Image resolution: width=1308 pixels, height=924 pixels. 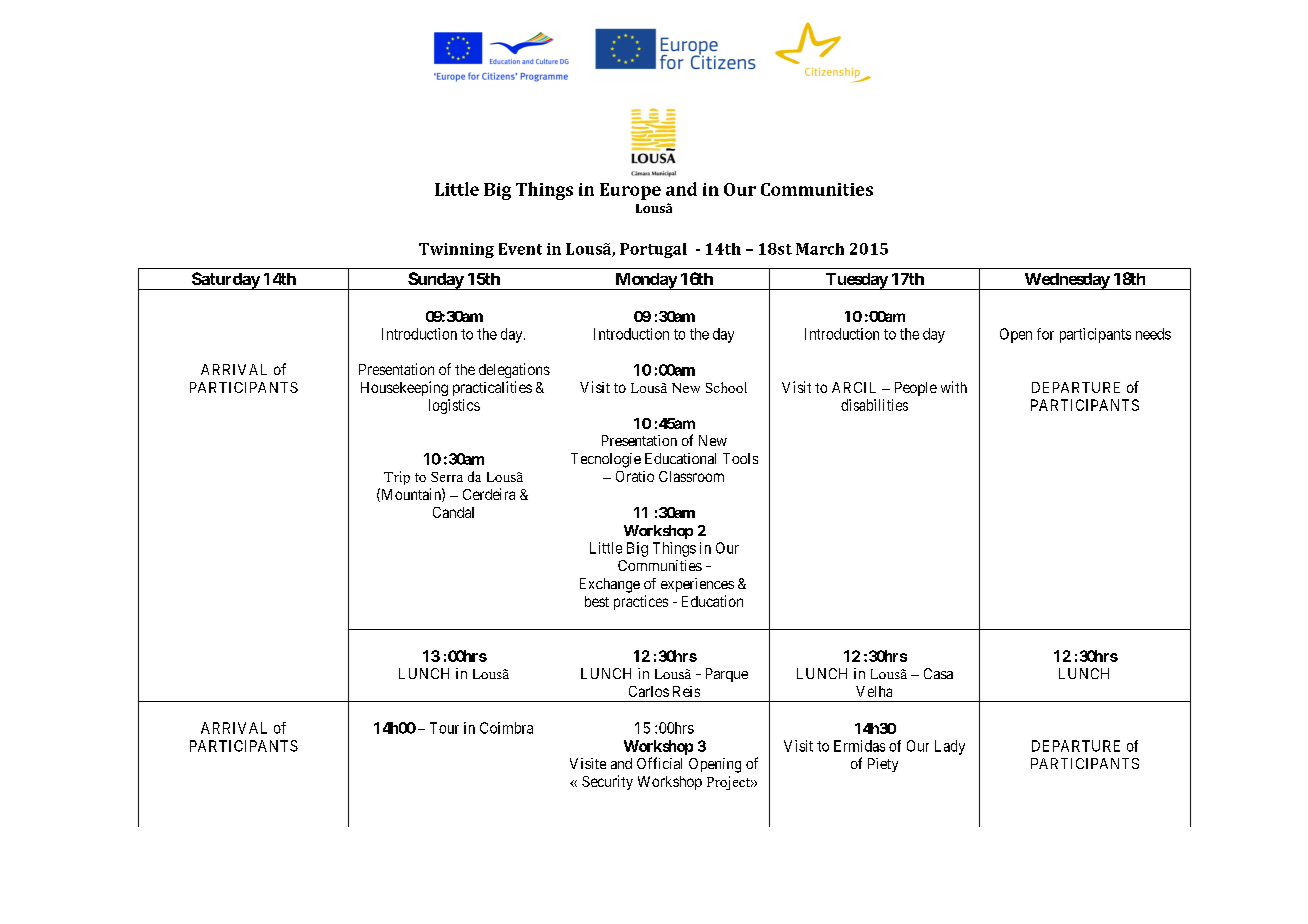 I want to click on Trip, so click(x=397, y=478).
